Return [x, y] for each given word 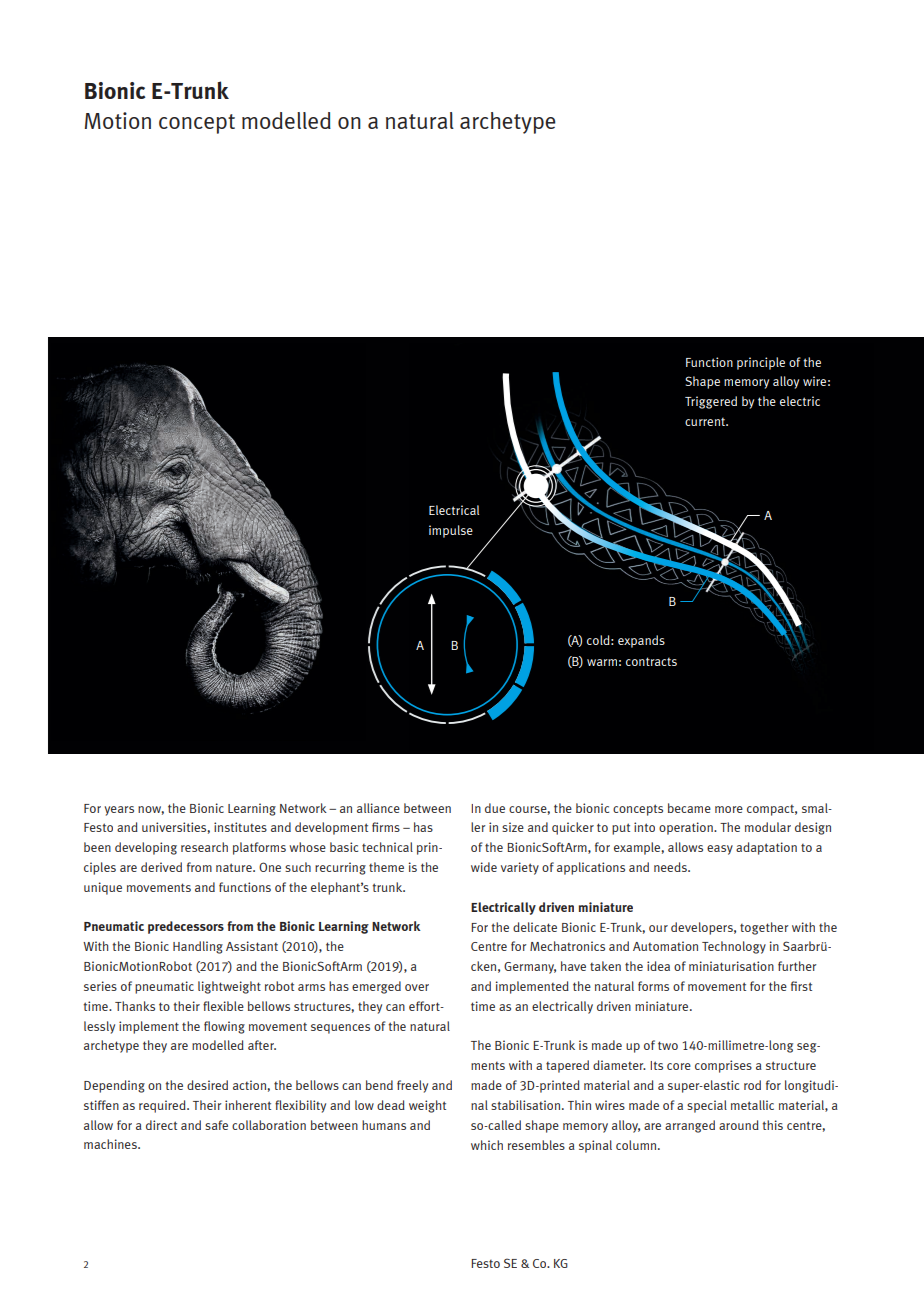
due [495, 808]
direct [161, 1125]
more [729, 809]
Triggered [711, 402]
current [706, 421]
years [119, 811]
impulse [451, 531]
